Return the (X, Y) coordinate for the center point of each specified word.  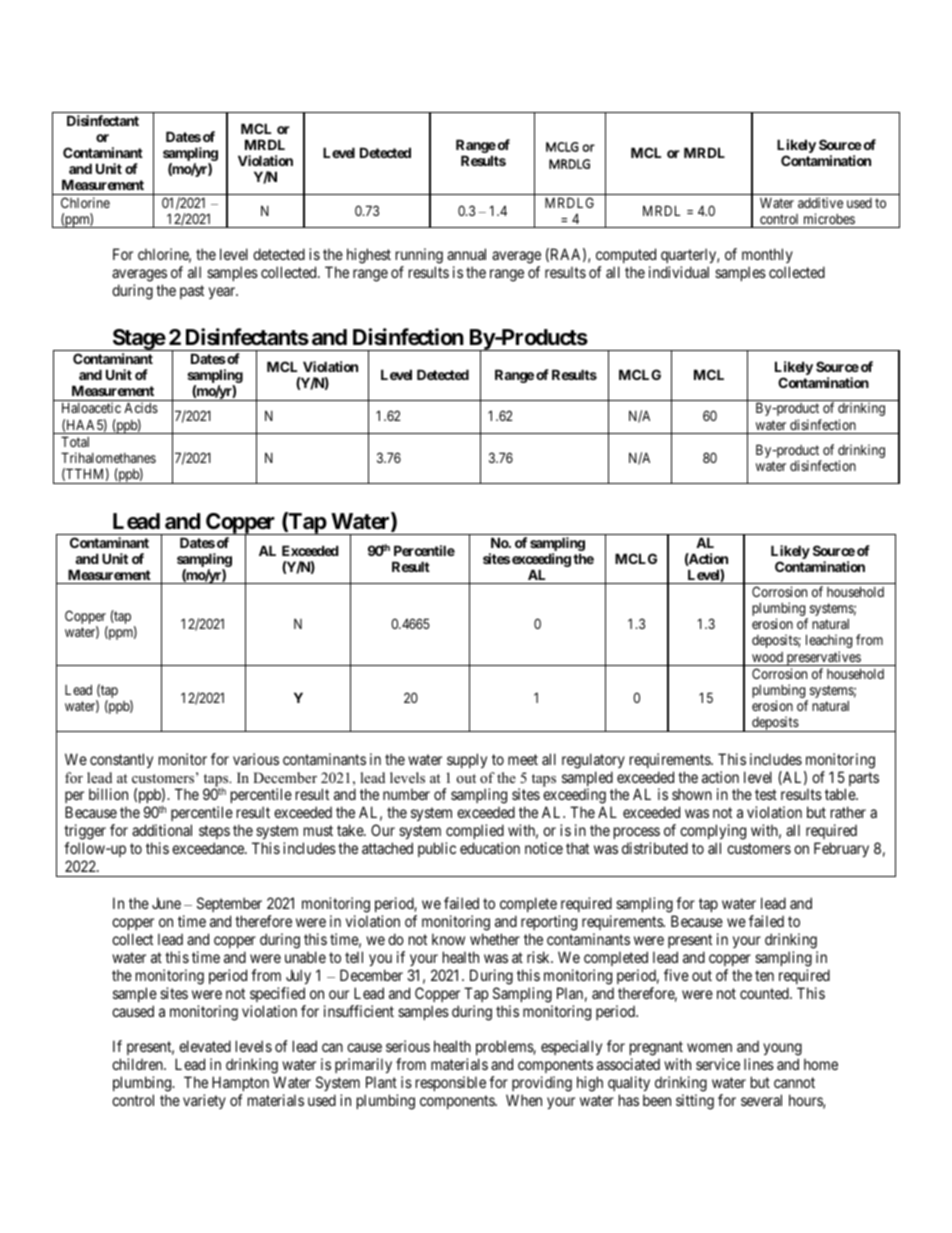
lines (759, 1064)
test (766, 795)
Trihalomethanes (108, 457)
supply (467, 760)
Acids (141, 407)
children (138, 1064)
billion (108, 794)
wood (767, 657)
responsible (451, 1083)
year (223, 293)
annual (466, 254)
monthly (767, 257)
